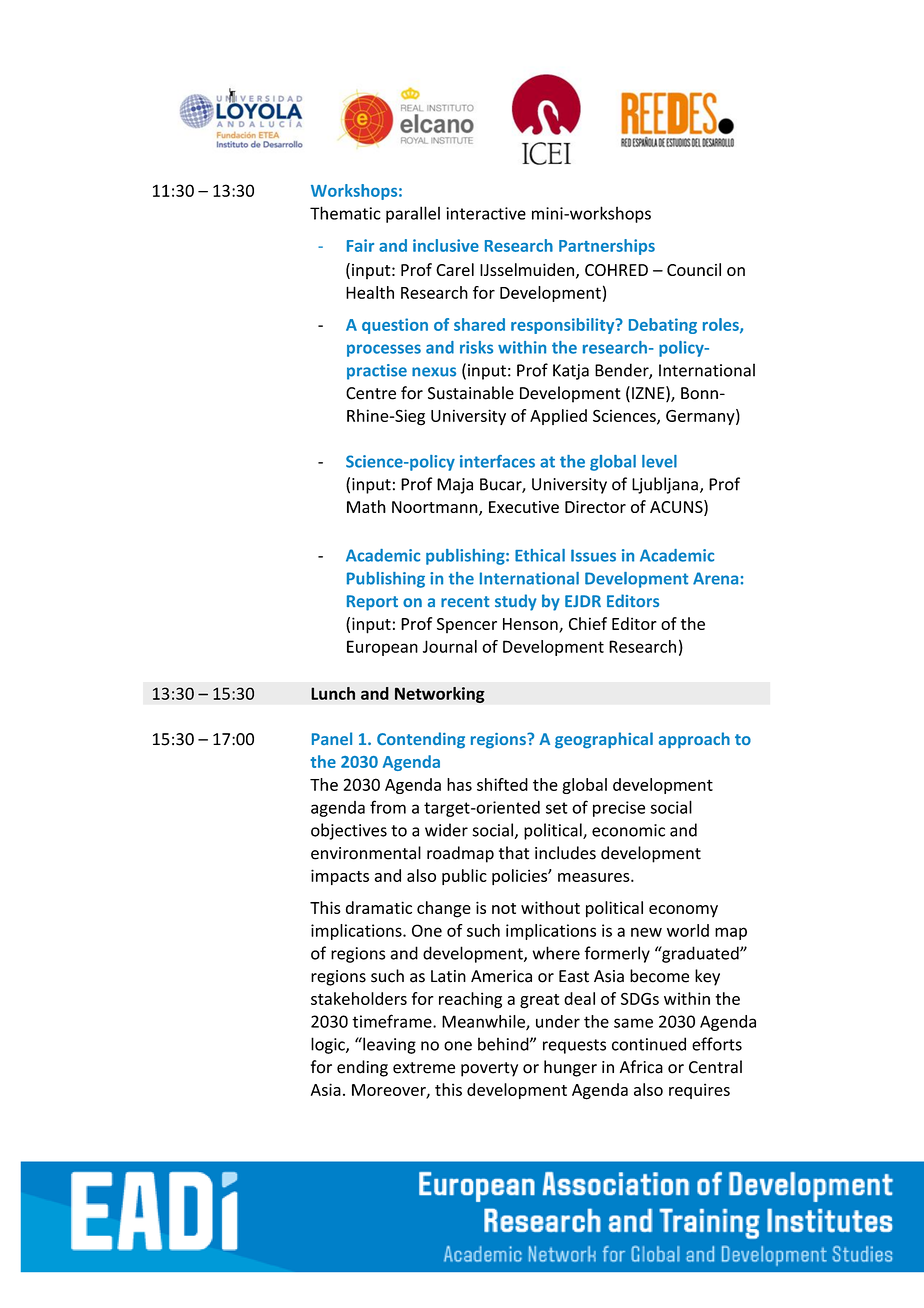 Image resolution: width=924 pixels, height=1308 pixels. I want to click on leaving, so click(388, 1045).
